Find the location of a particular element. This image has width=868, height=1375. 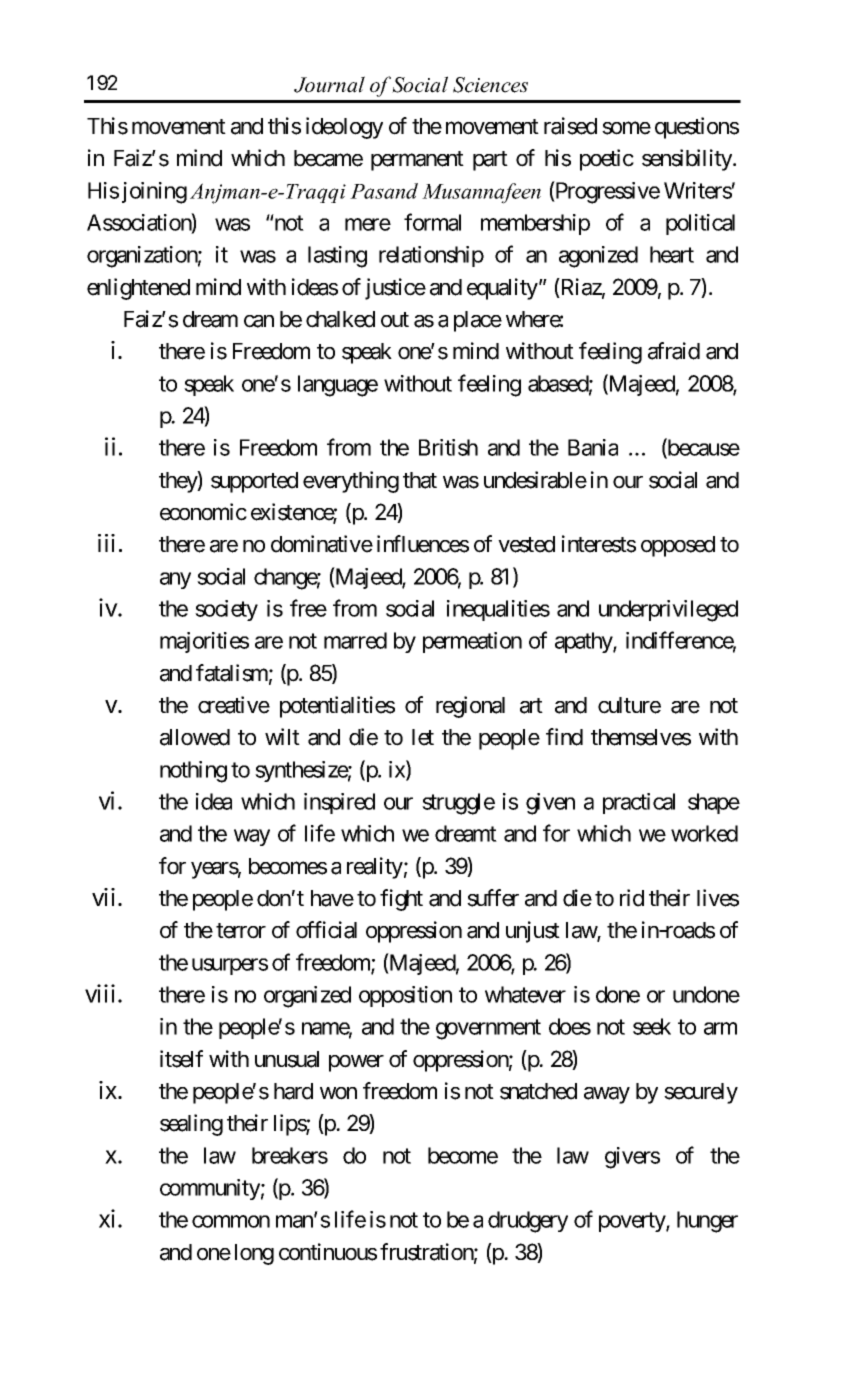

allowed is located at coordinates (195, 737).
